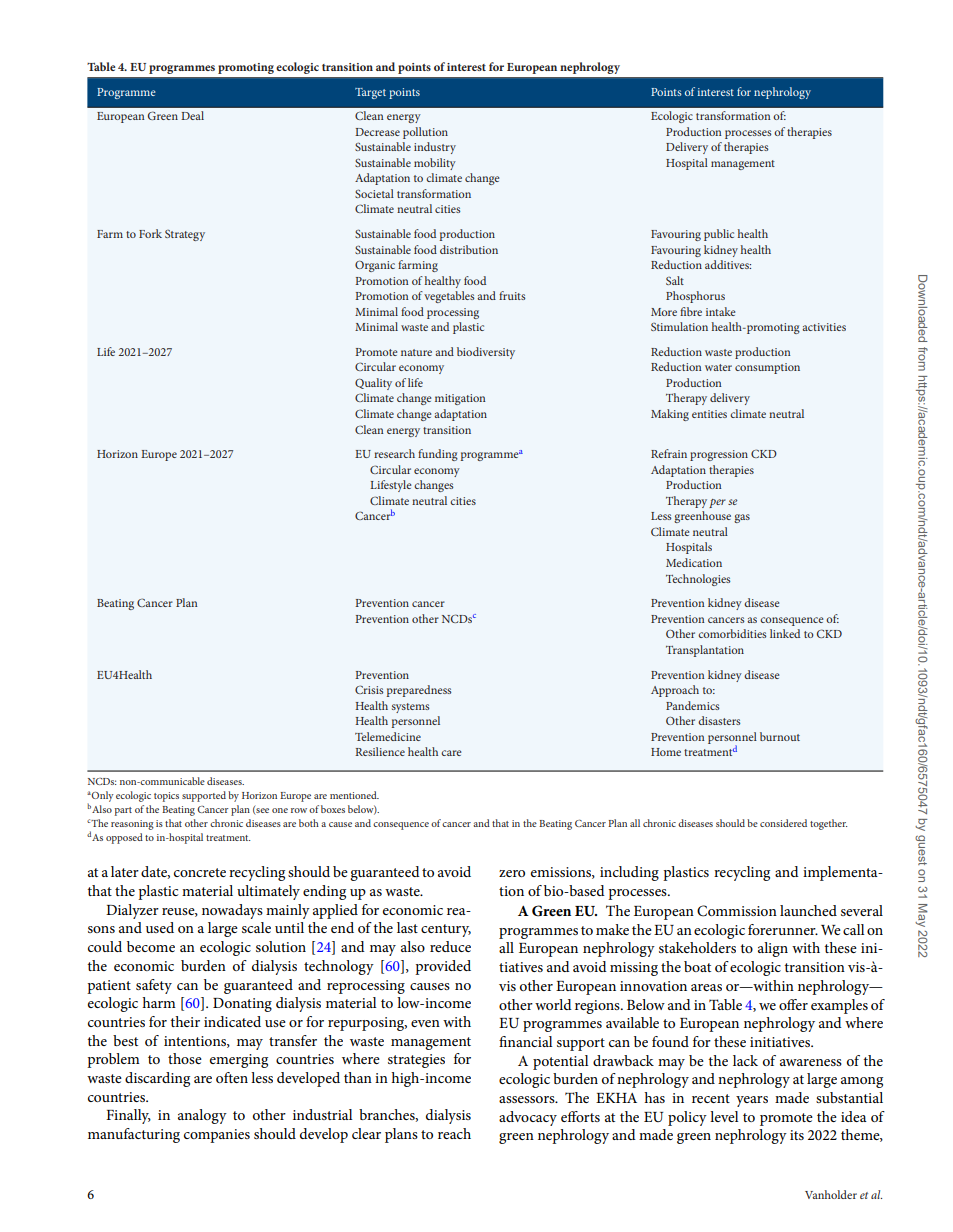 Image resolution: width=953 pixels, height=1232 pixels. What do you see at coordinates (528, 1118) in the image?
I see `advocacy` at bounding box center [528, 1118].
